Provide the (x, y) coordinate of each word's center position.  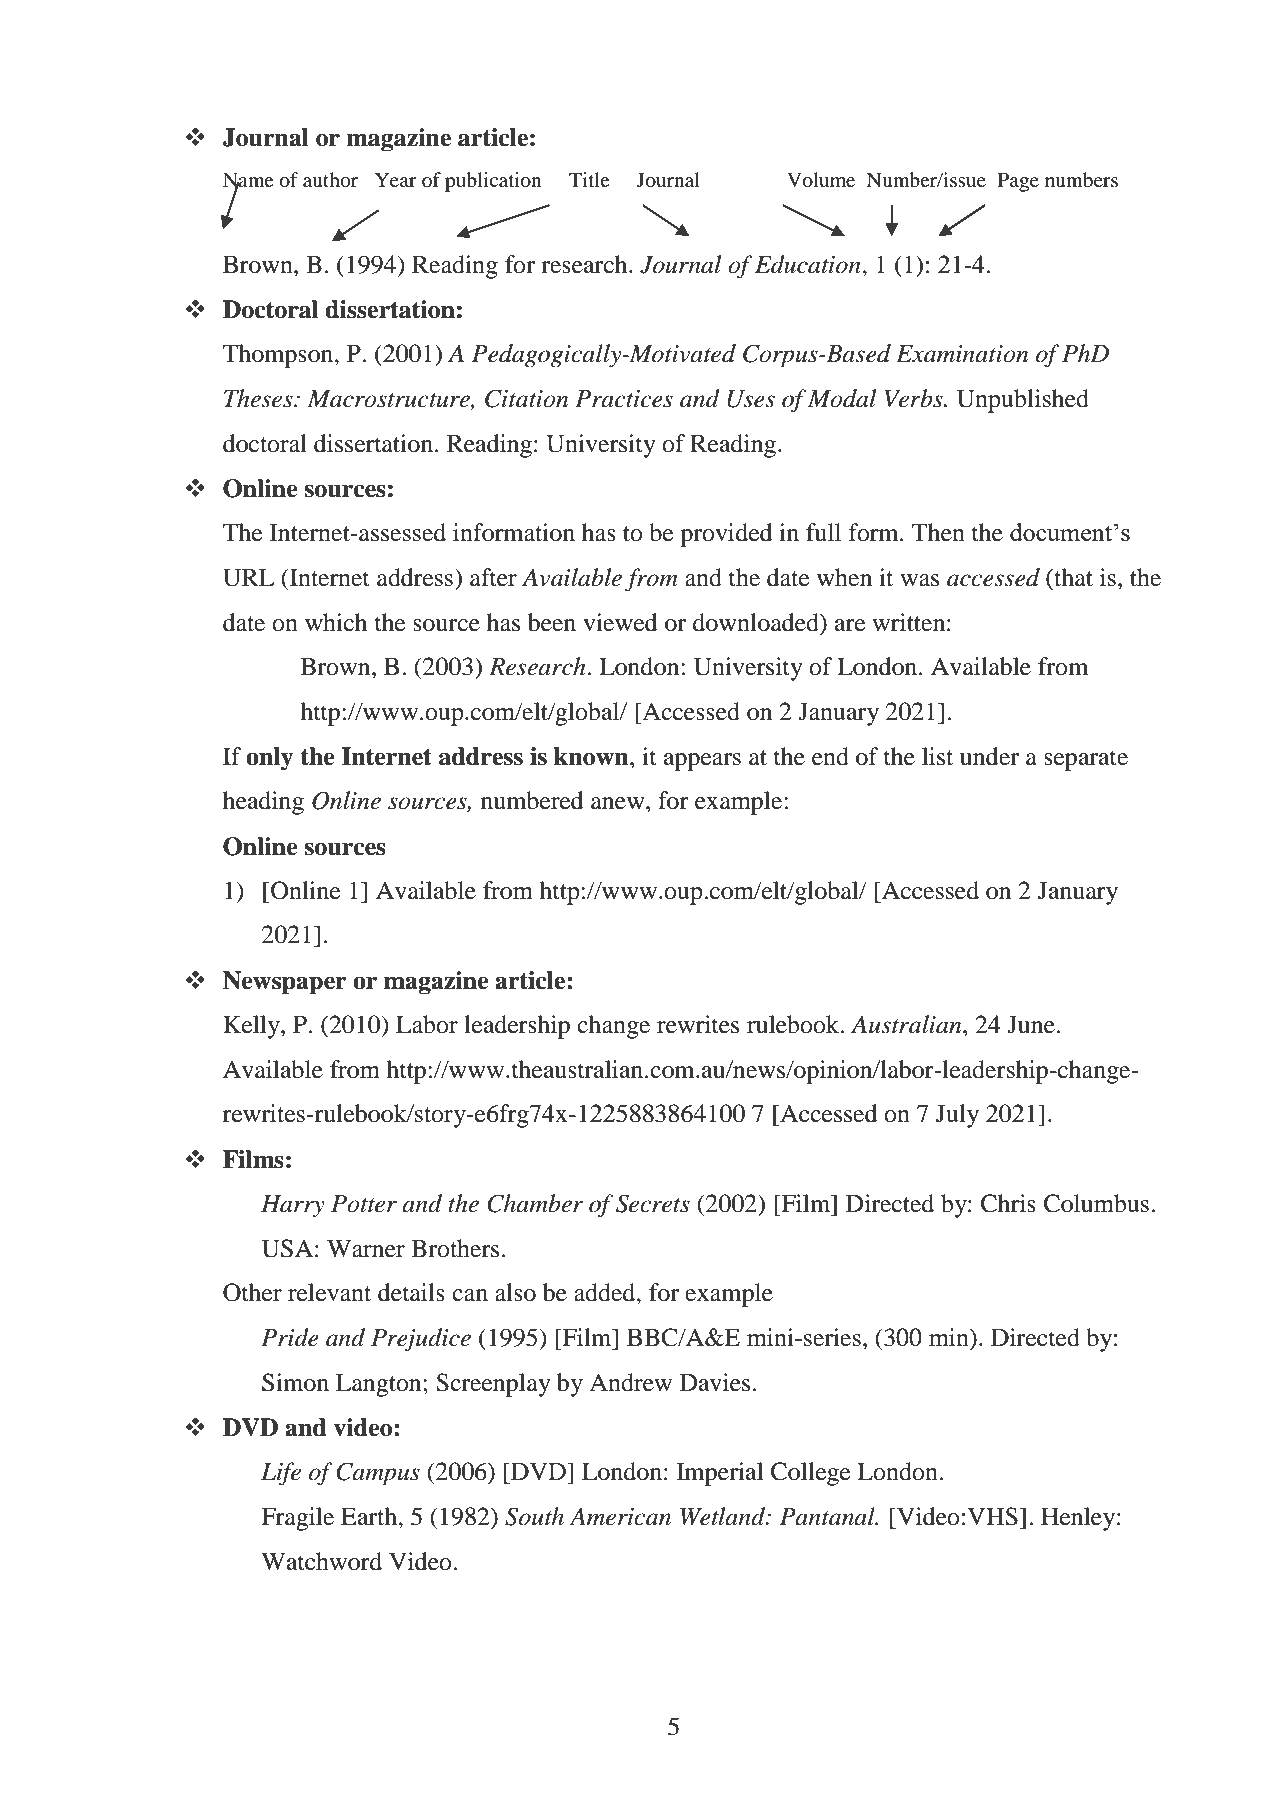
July (957, 1116)
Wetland (724, 1516)
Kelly (252, 1027)
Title (589, 179)
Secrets (653, 1203)
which (336, 622)
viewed (620, 622)
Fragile (297, 1519)
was (919, 580)
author (330, 180)
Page (1018, 182)
